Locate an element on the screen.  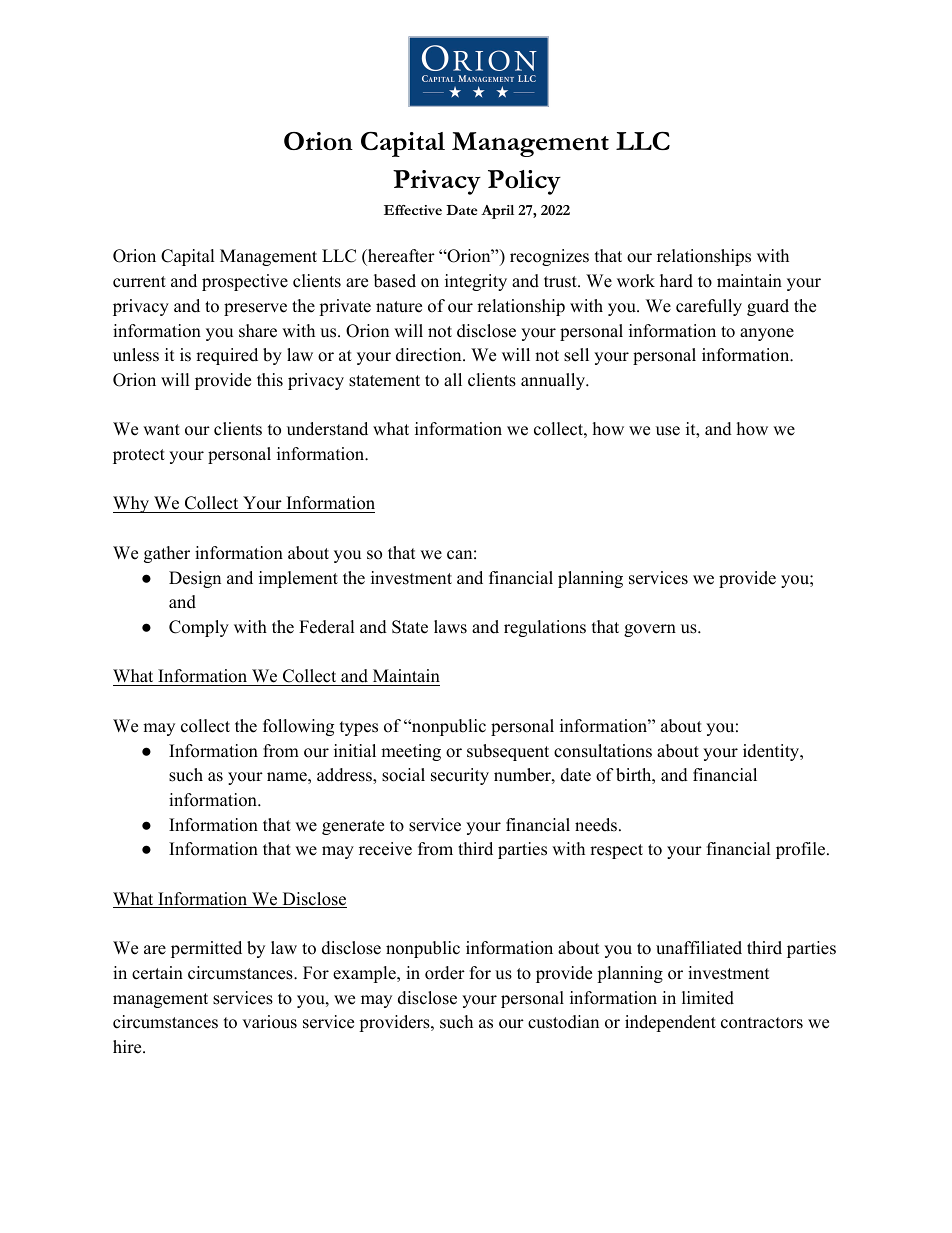
required is located at coordinates (227, 356).
